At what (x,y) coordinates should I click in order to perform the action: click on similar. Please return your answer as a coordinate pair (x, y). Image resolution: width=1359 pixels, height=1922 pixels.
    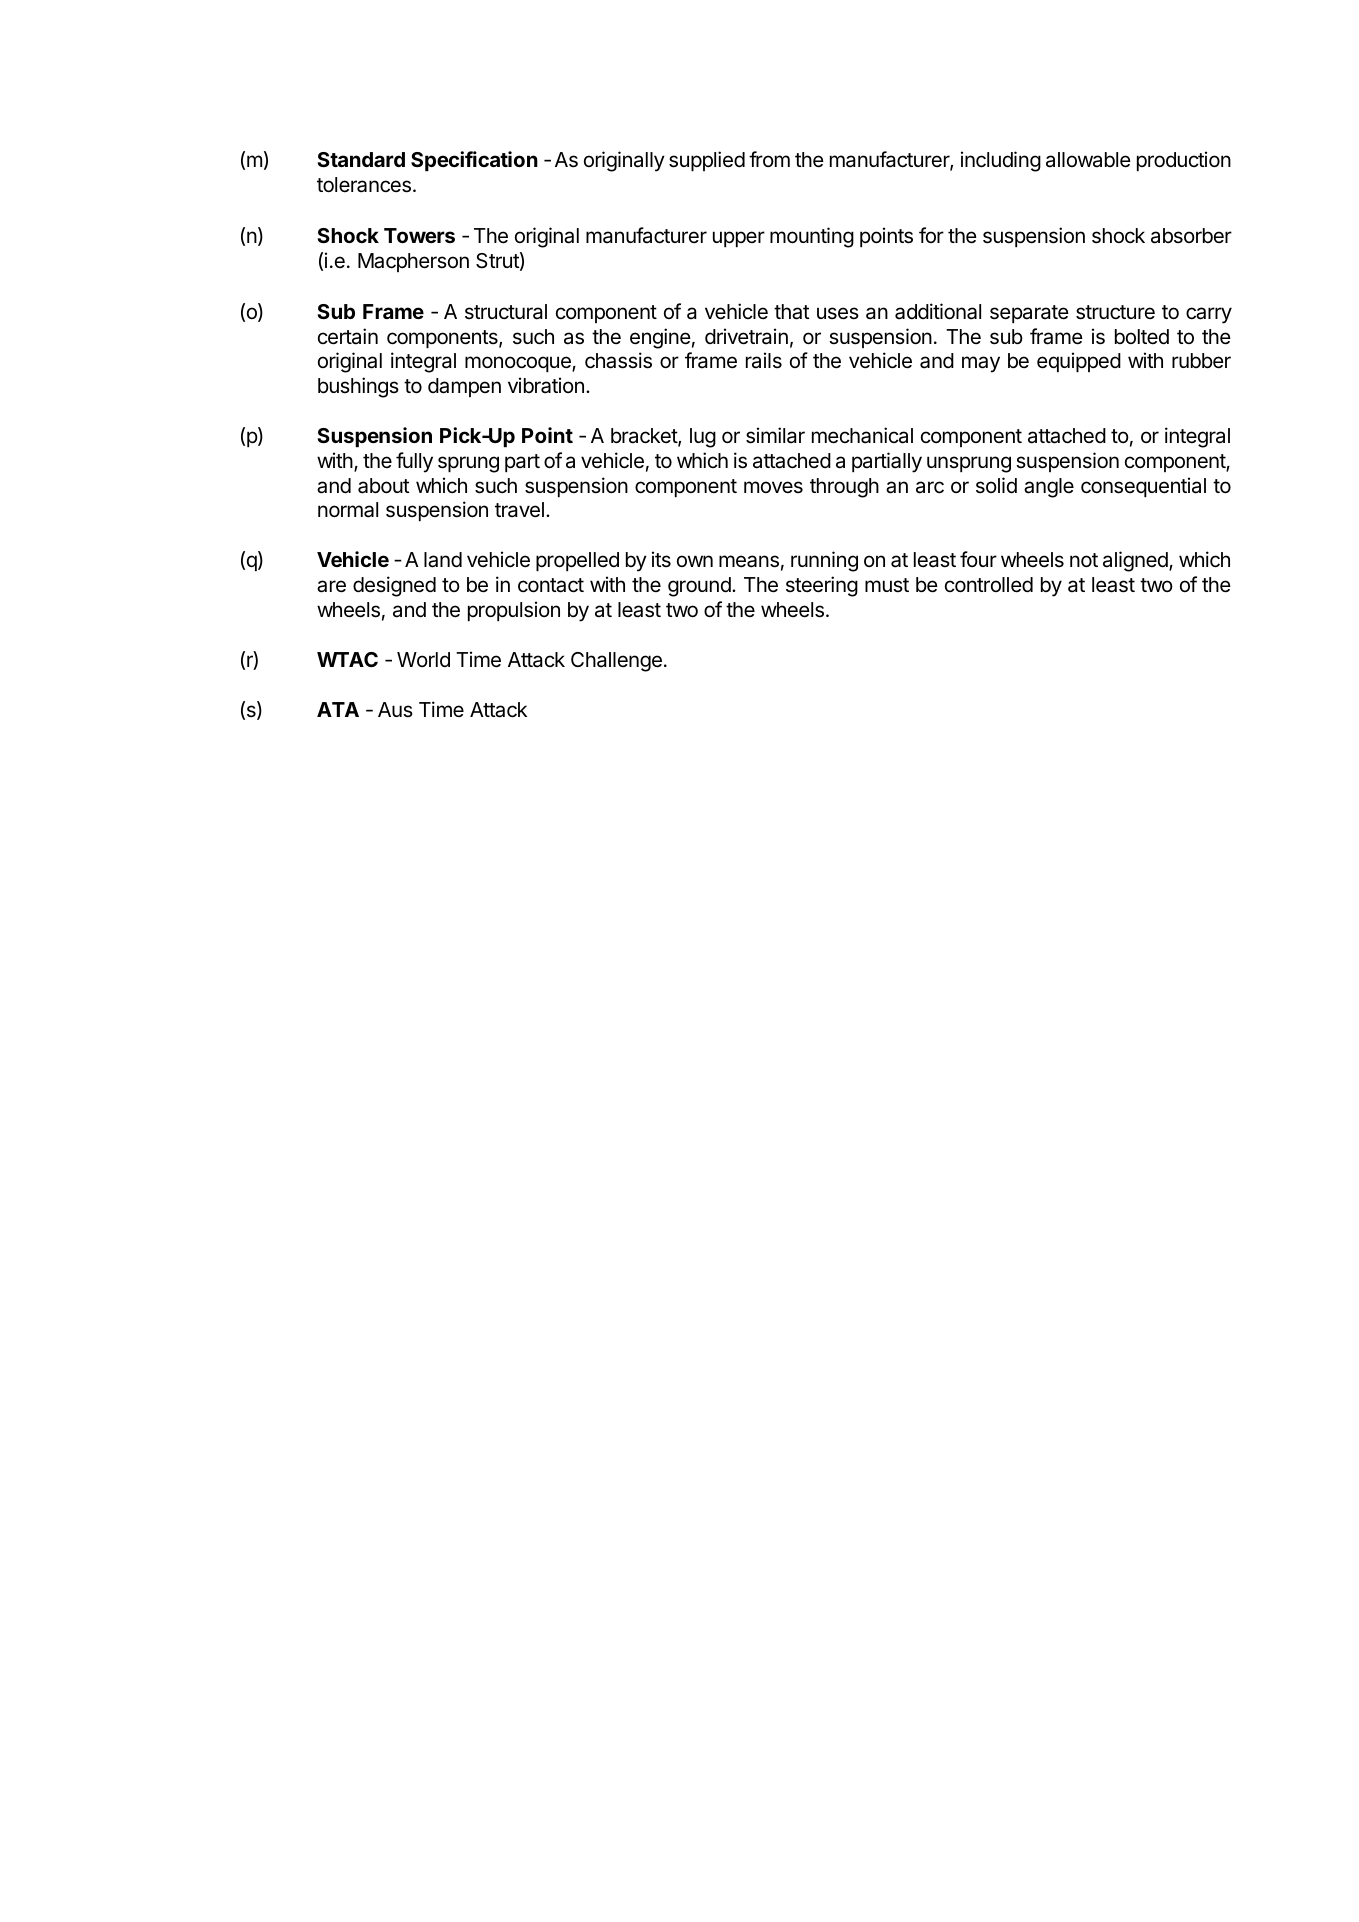
    Looking at the image, I should click on (775, 435).
